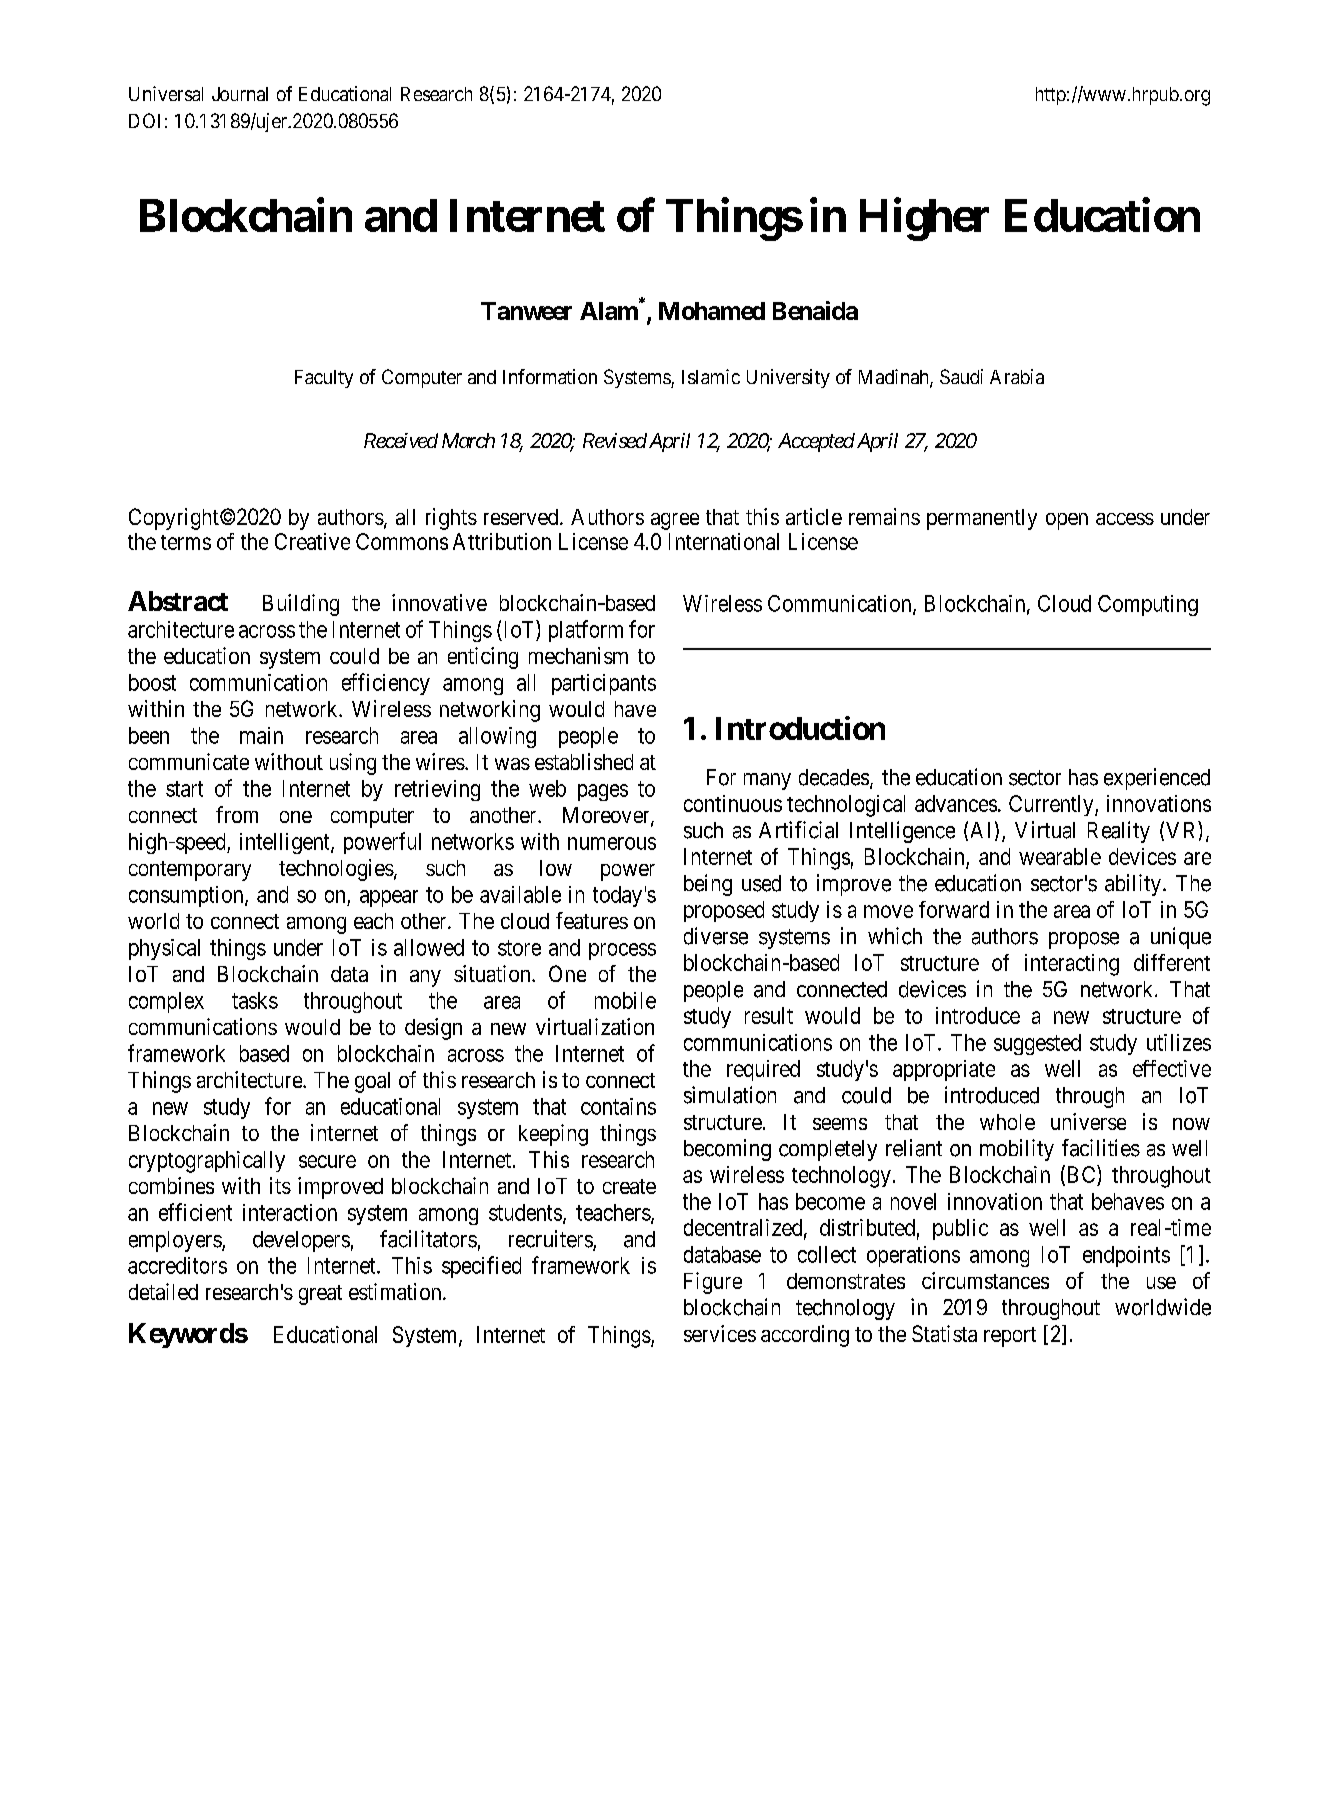  I want to click on Saudi, so click(961, 376).
